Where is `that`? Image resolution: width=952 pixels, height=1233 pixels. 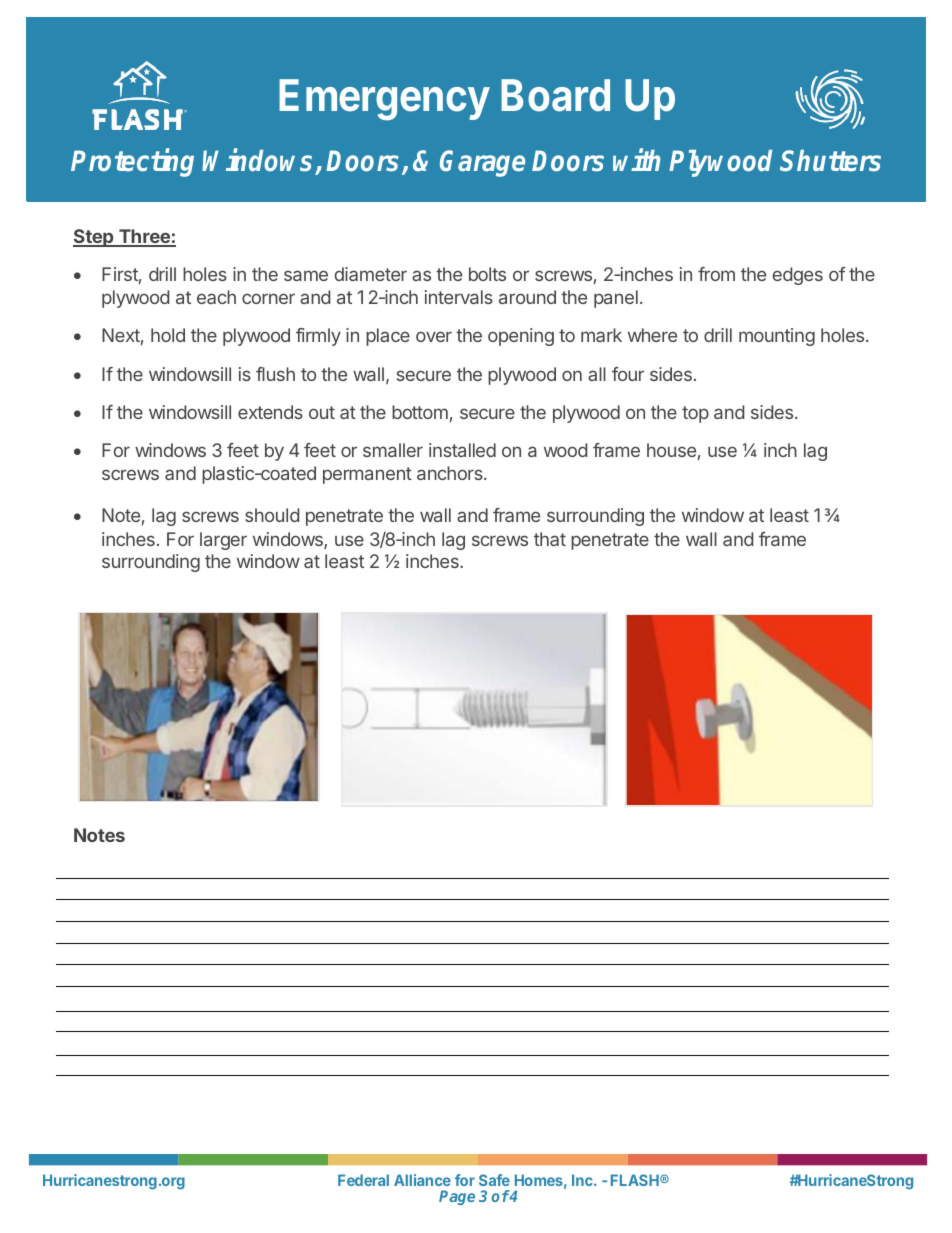 that is located at coordinates (550, 539).
